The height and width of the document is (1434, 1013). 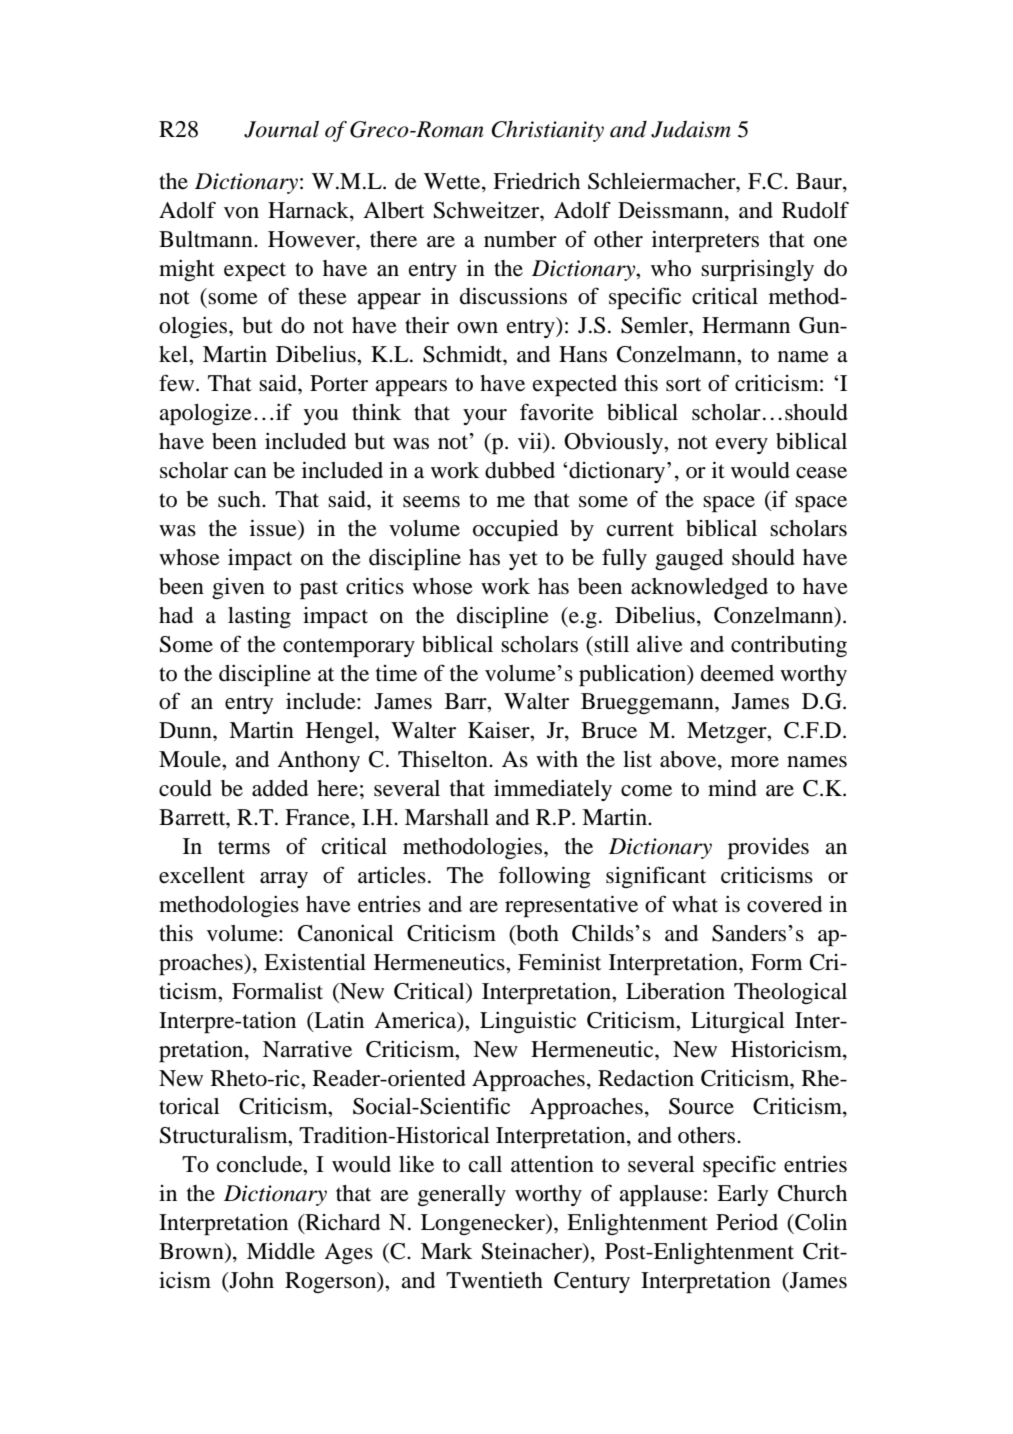 I want to click on issue, so click(x=274, y=529).
